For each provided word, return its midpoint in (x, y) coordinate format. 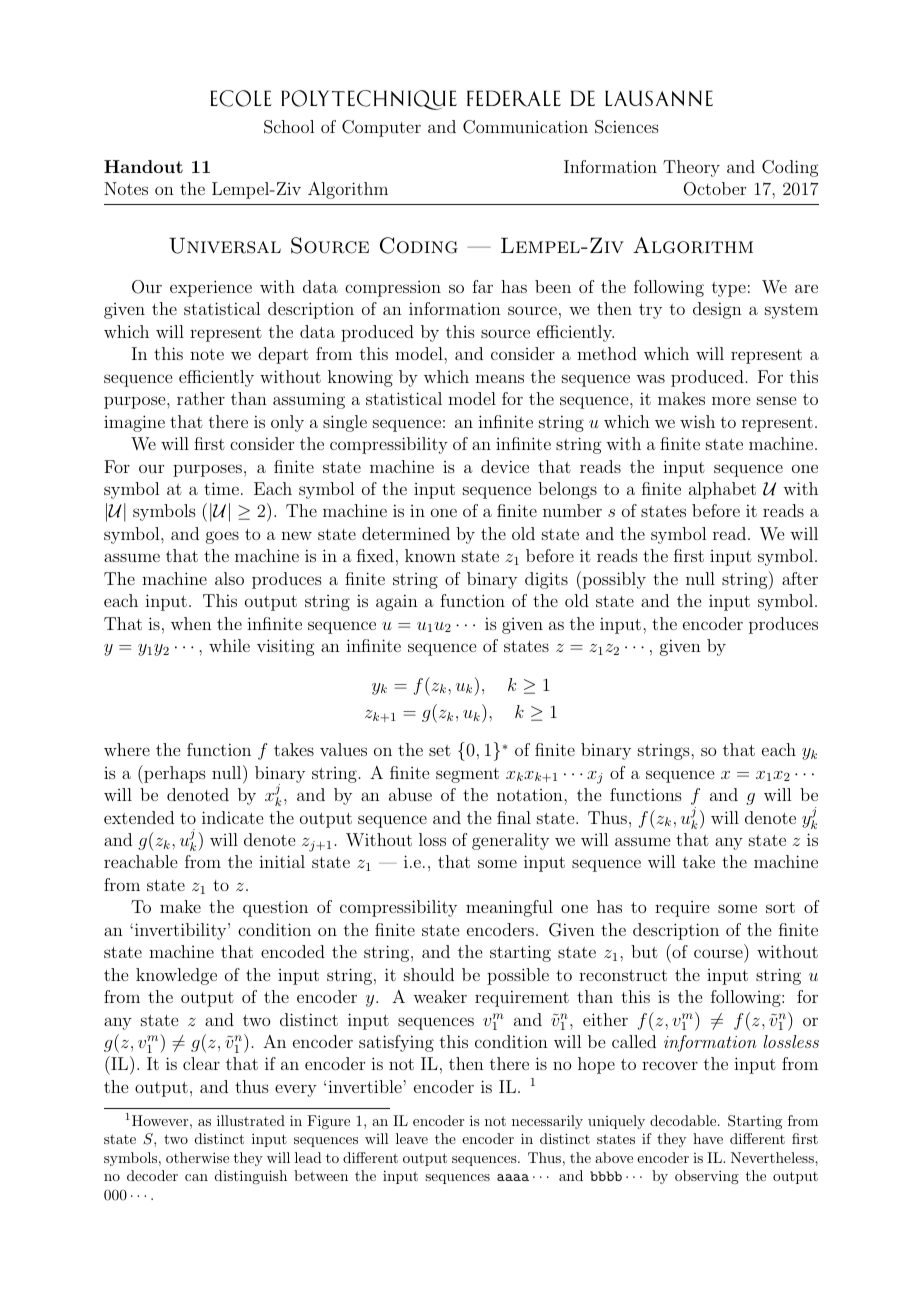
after (800, 578)
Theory (691, 168)
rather (201, 398)
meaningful (509, 908)
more (731, 401)
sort (780, 907)
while (229, 645)
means (499, 378)
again (397, 602)
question (275, 908)
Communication (525, 127)
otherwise (197, 1157)
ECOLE (241, 98)
